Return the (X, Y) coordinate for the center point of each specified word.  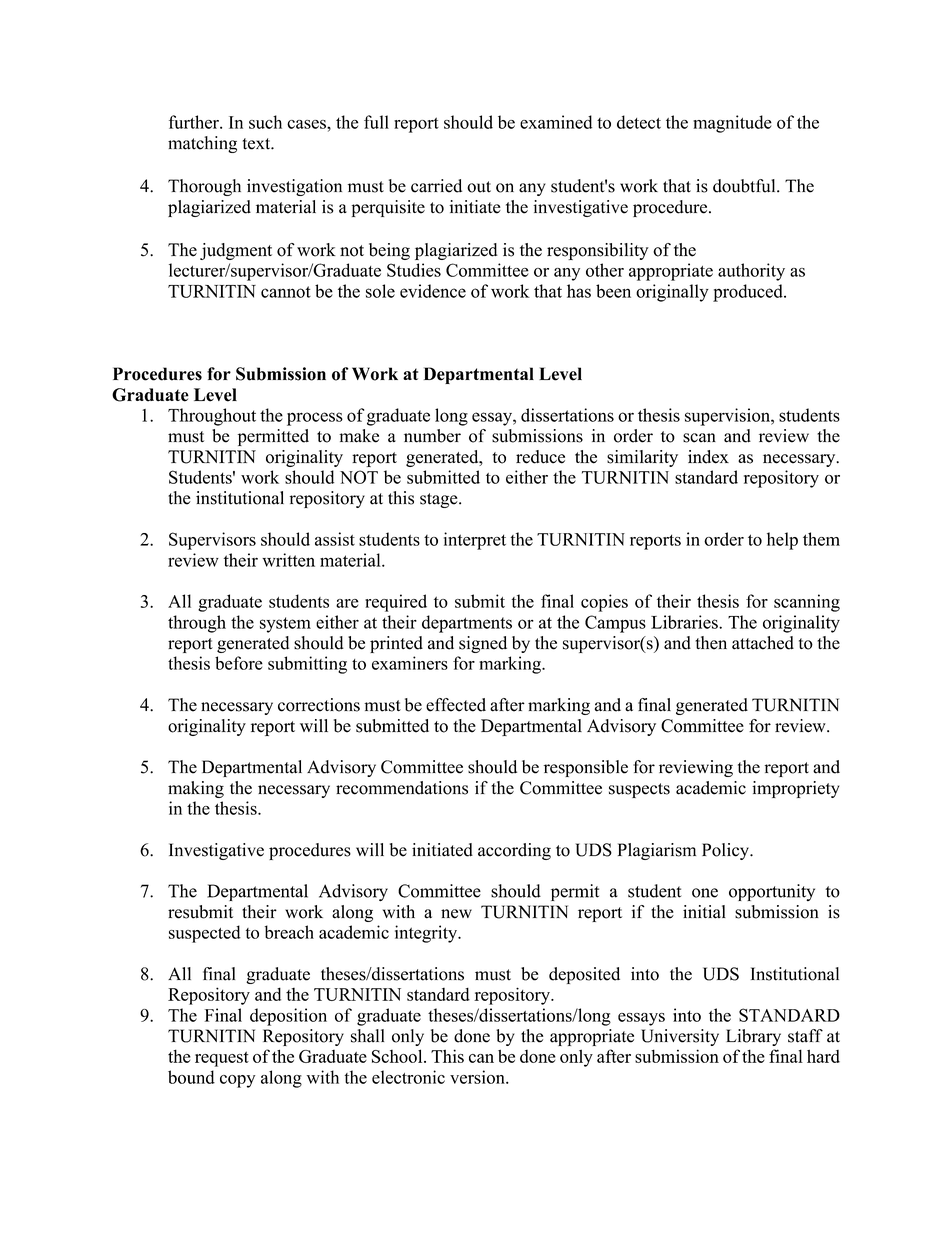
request (222, 1059)
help (782, 541)
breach (289, 932)
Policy (726, 851)
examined (556, 122)
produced (749, 293)
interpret (475, 541)
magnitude (732, 124)
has (579, 291)
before (239, 663)
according (514, 851)
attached (763, 643)
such (265, 122)
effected (456, 705)
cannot (286, 292)
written (288, 560)
